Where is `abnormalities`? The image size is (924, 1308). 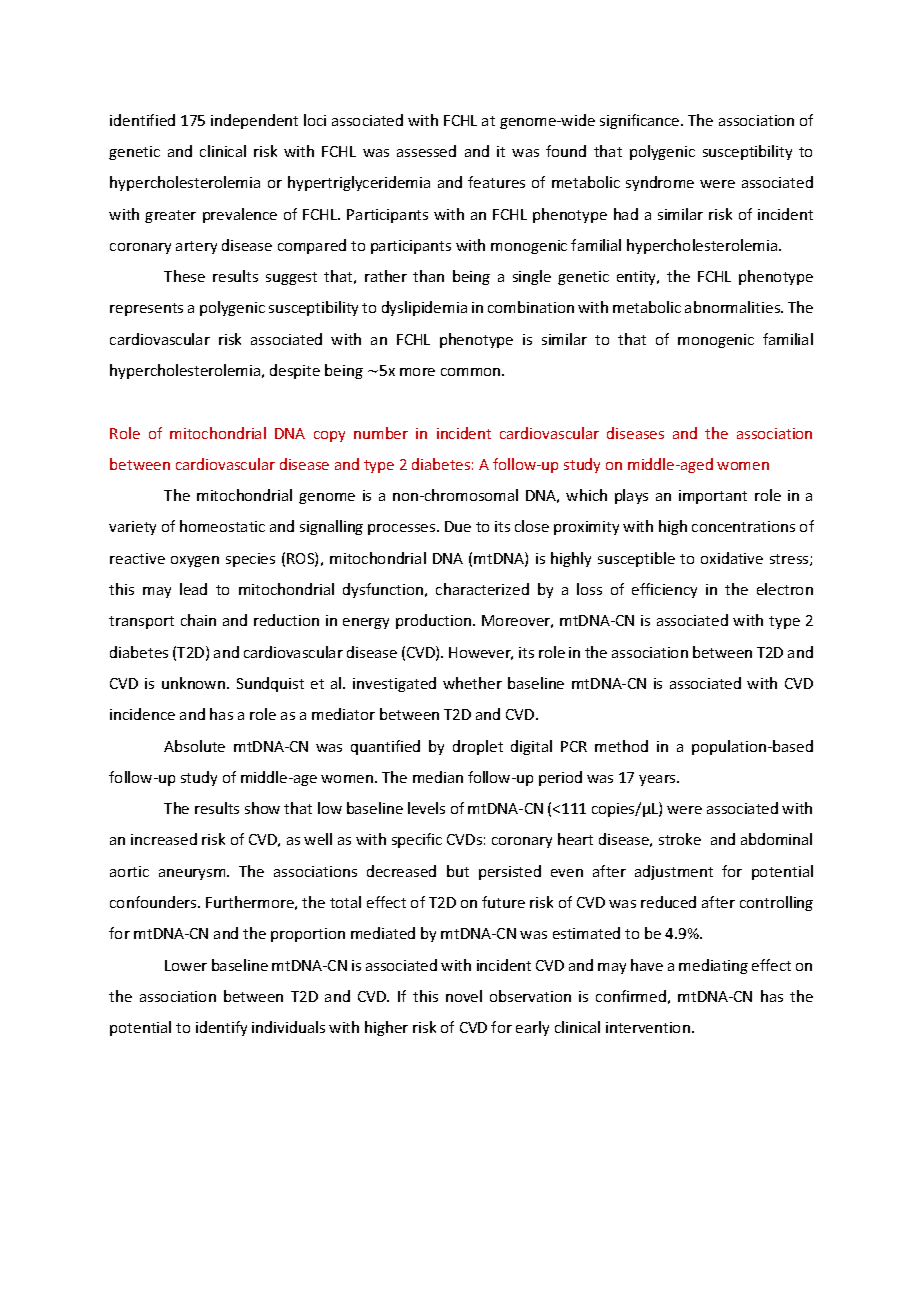
abnormalities is located at coordinates (733, 307).
